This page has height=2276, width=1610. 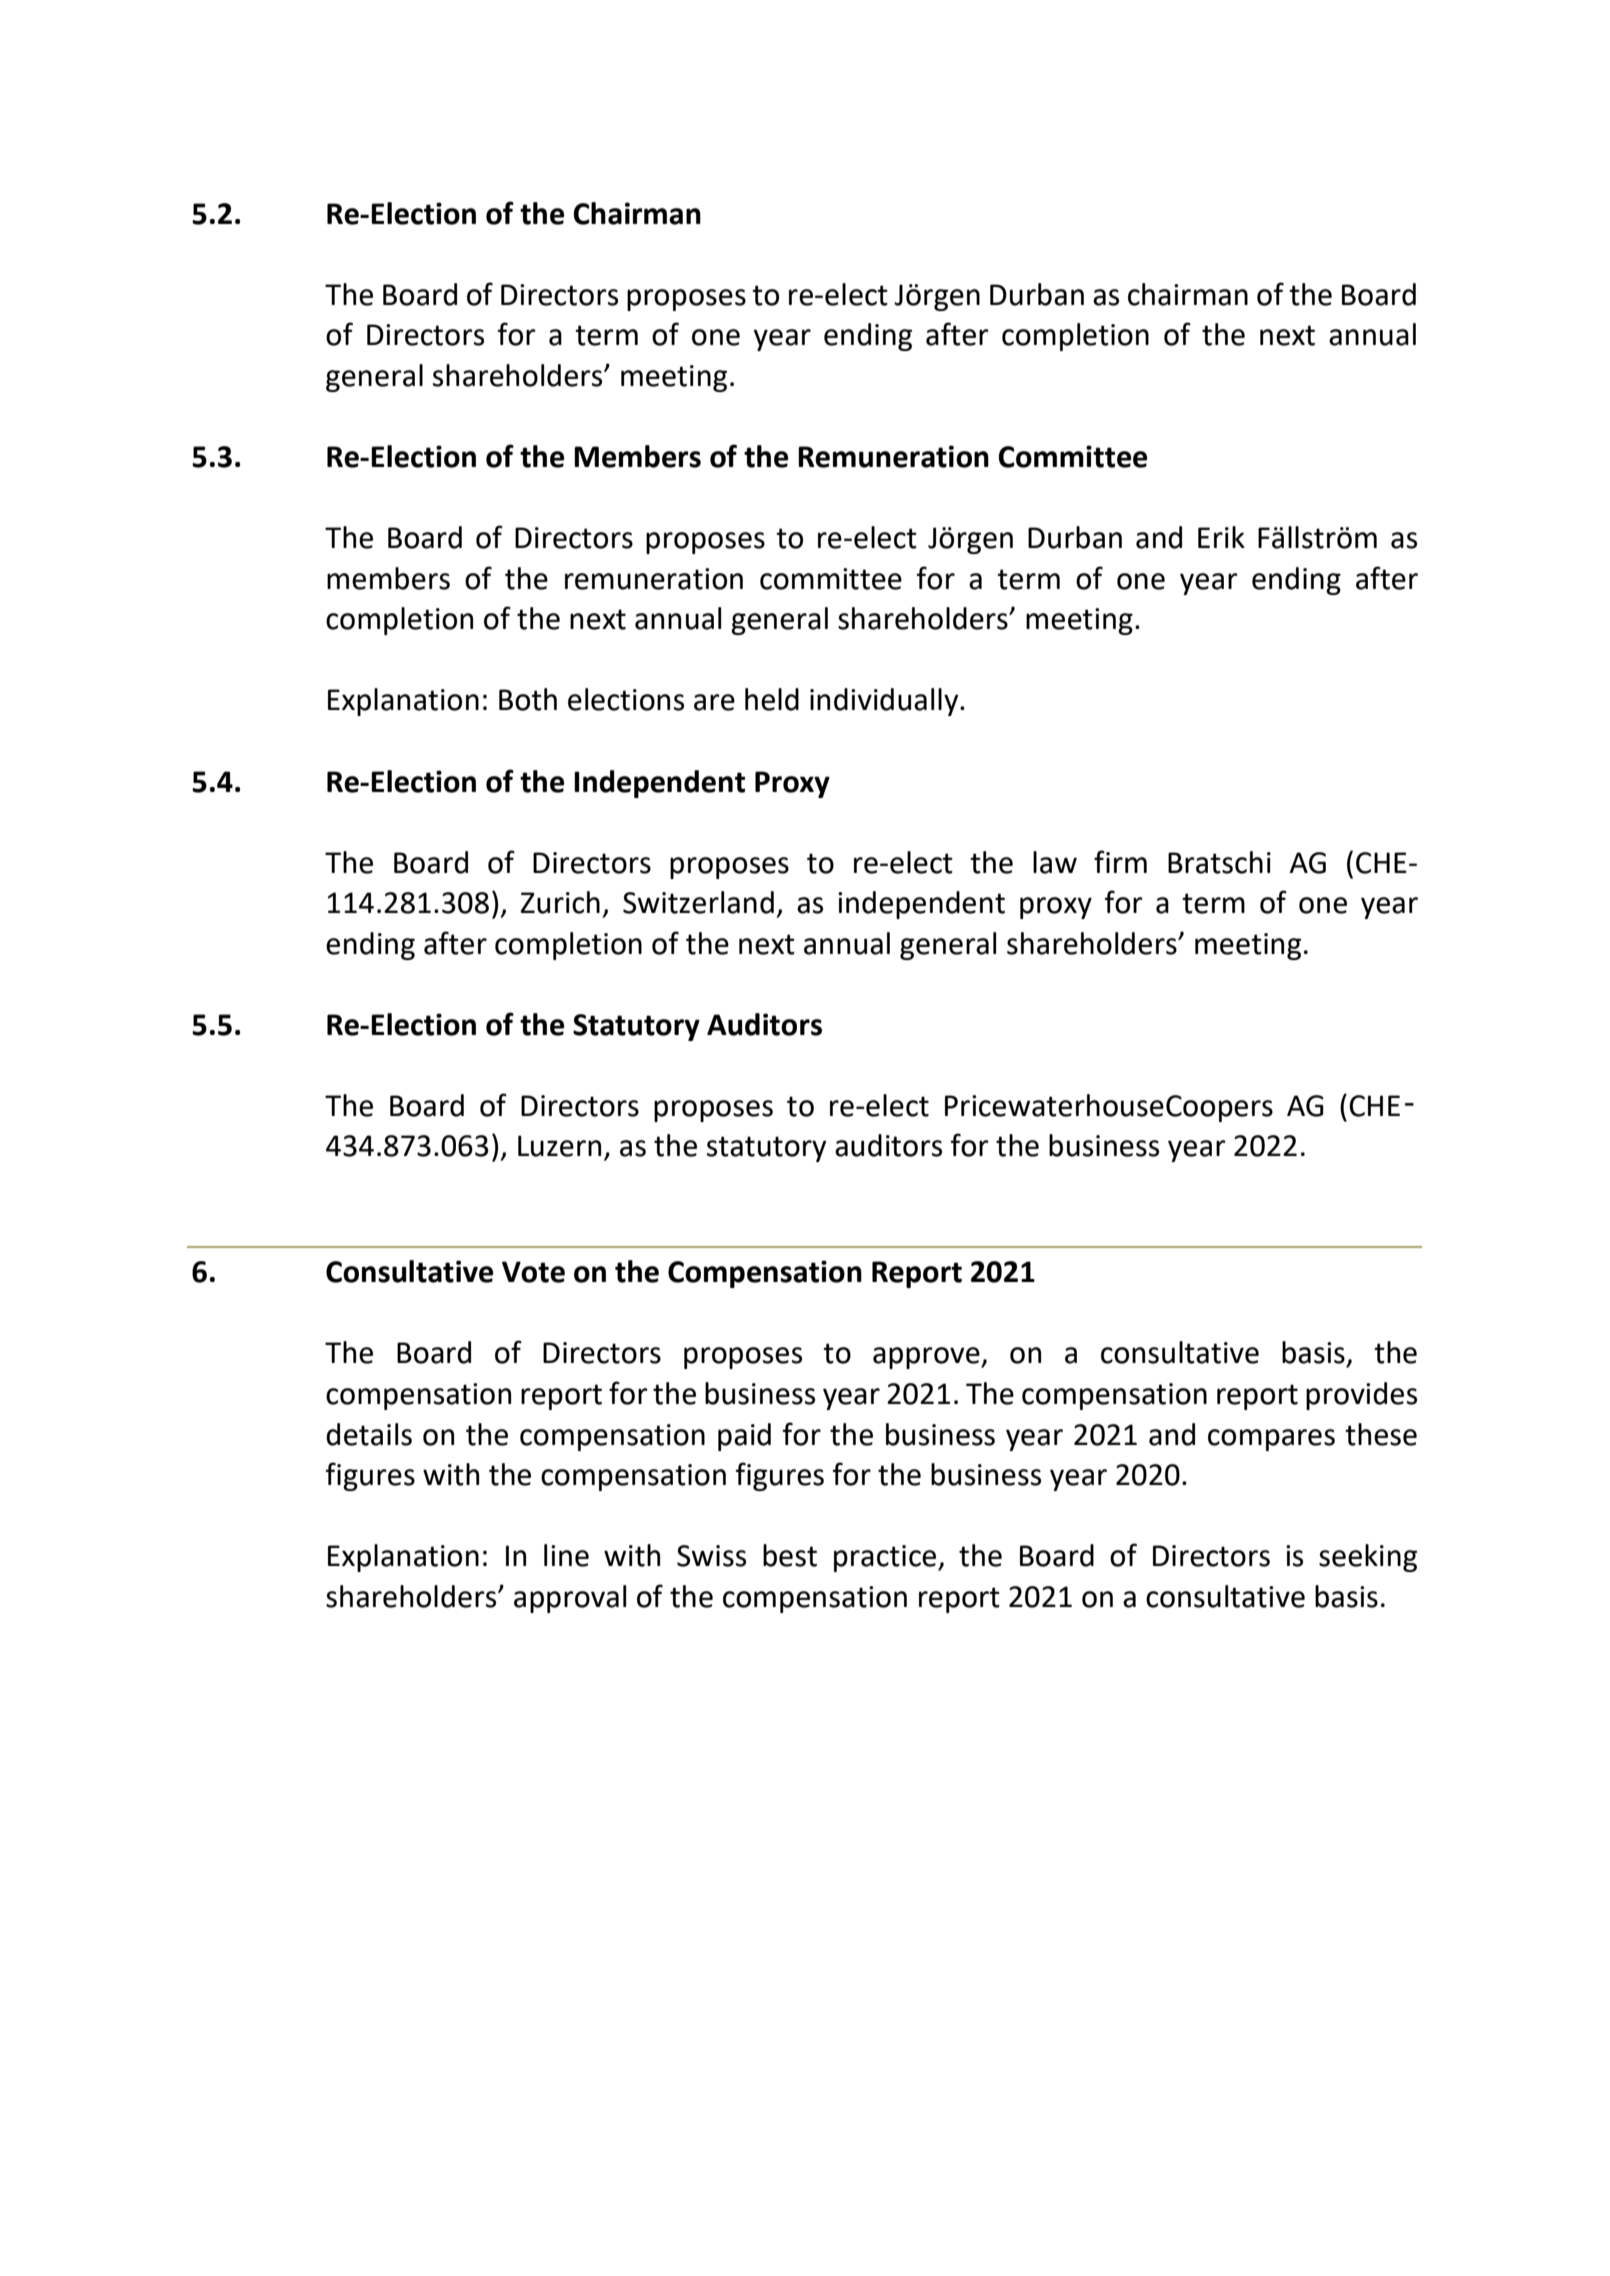 I want to click on Erik, so click(x=1221, y=537).
